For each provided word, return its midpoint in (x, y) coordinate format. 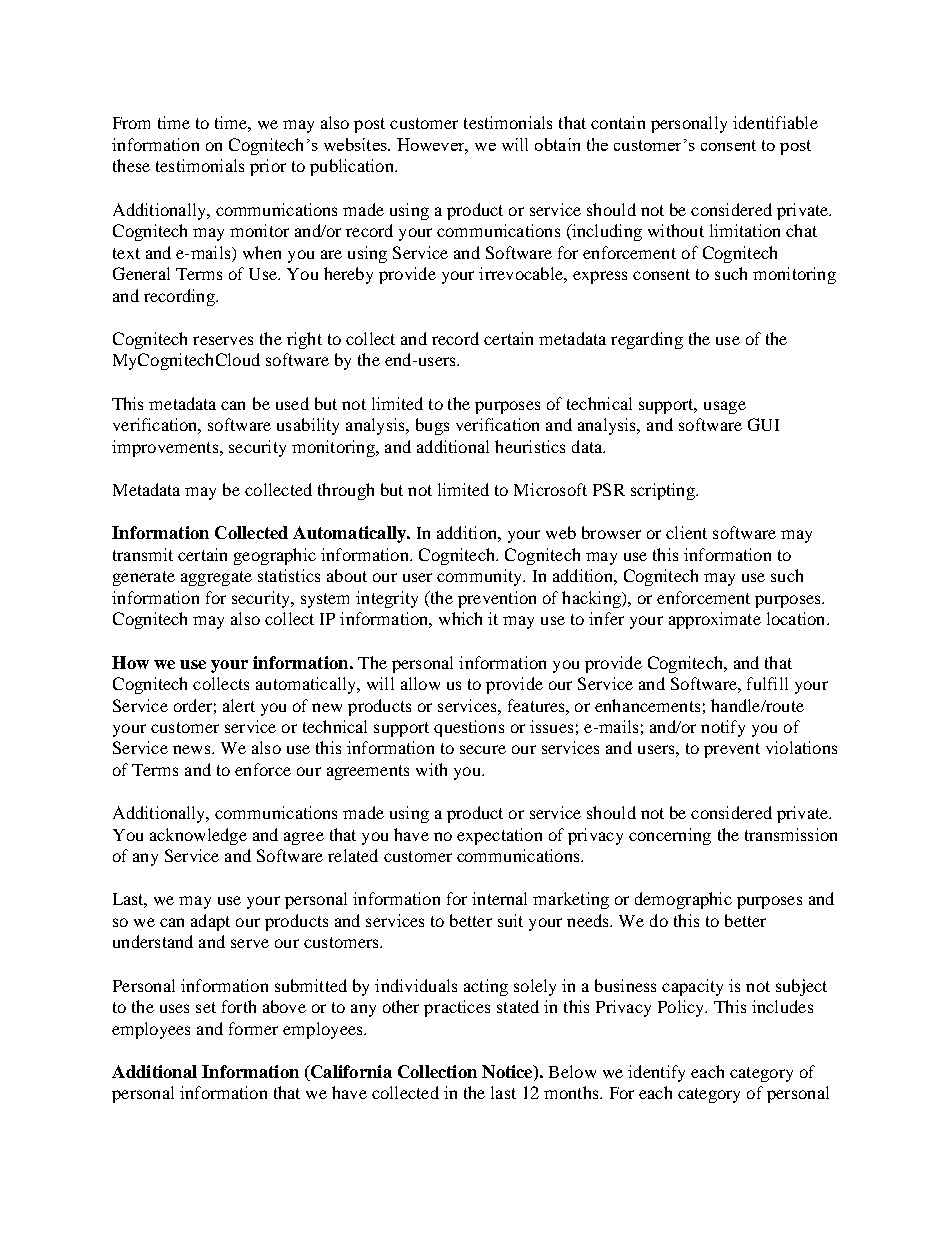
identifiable (775, 122)
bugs (432, 426)
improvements (165, 448)
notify (723, 728)
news (191, 749)
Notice (508, 1073)
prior (268, 167)
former (253, 1028)
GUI (763, 424)
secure (483, 749)
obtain (557, 144)
